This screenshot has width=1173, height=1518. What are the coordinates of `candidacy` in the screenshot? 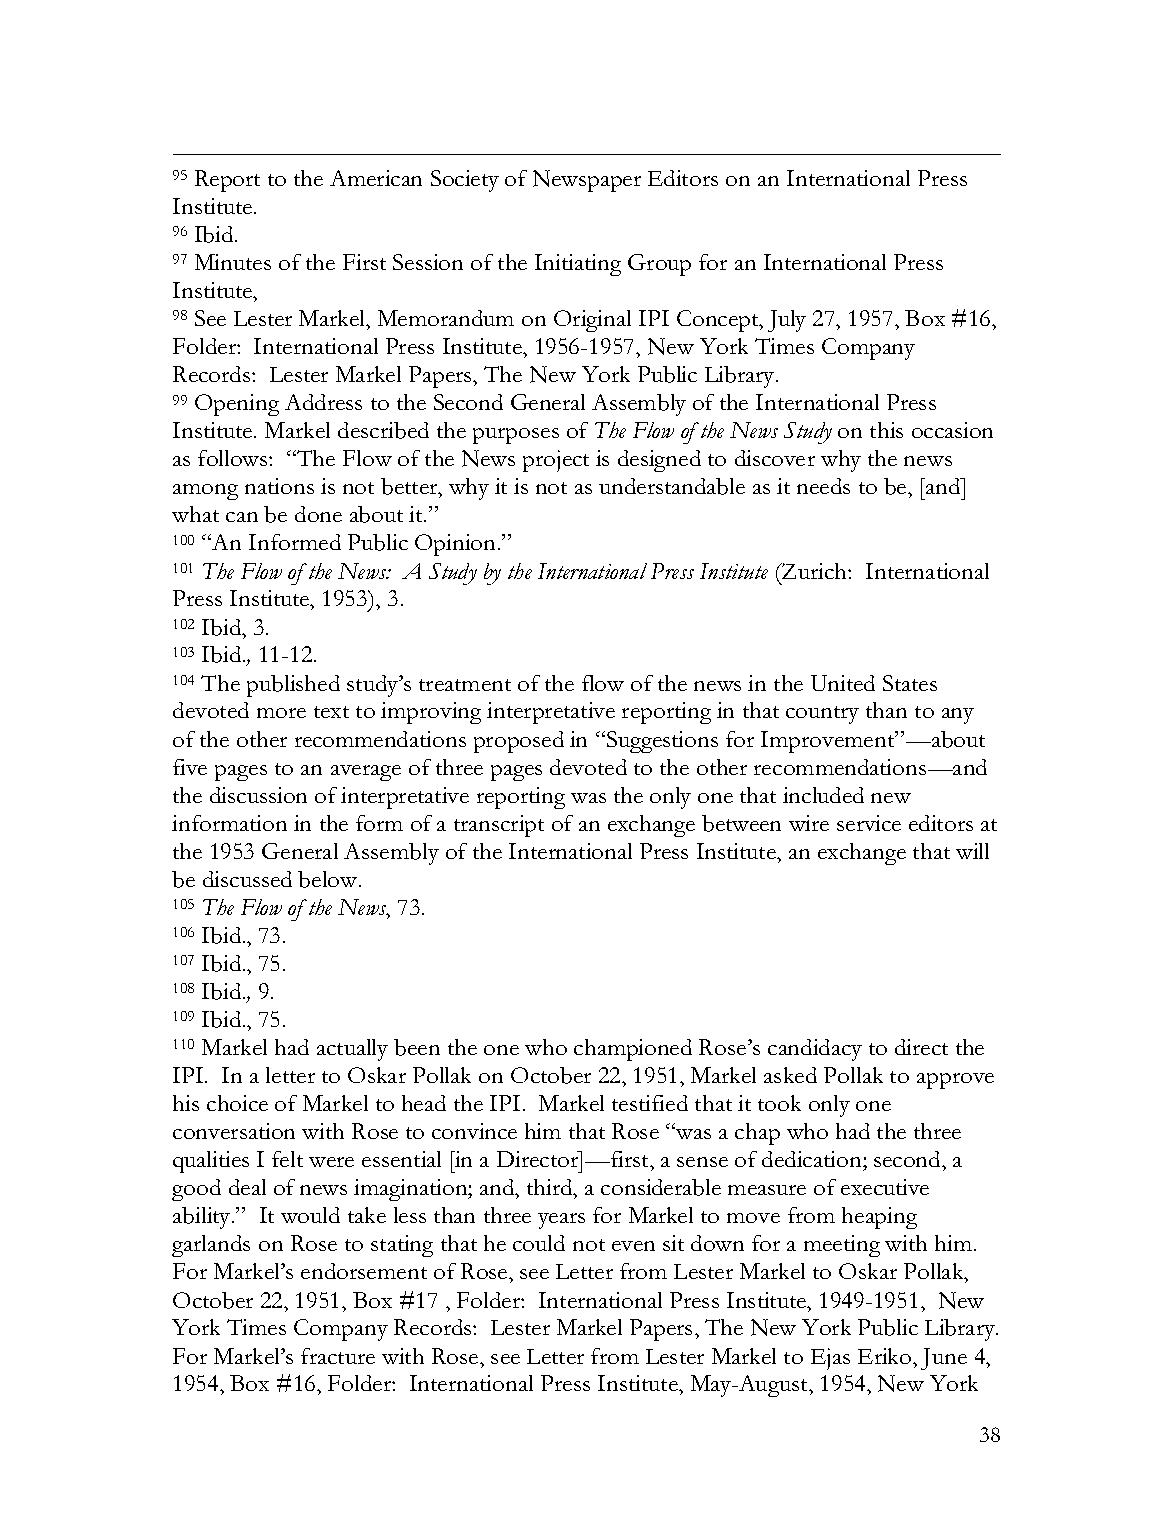 It's located at (815, 1050).
